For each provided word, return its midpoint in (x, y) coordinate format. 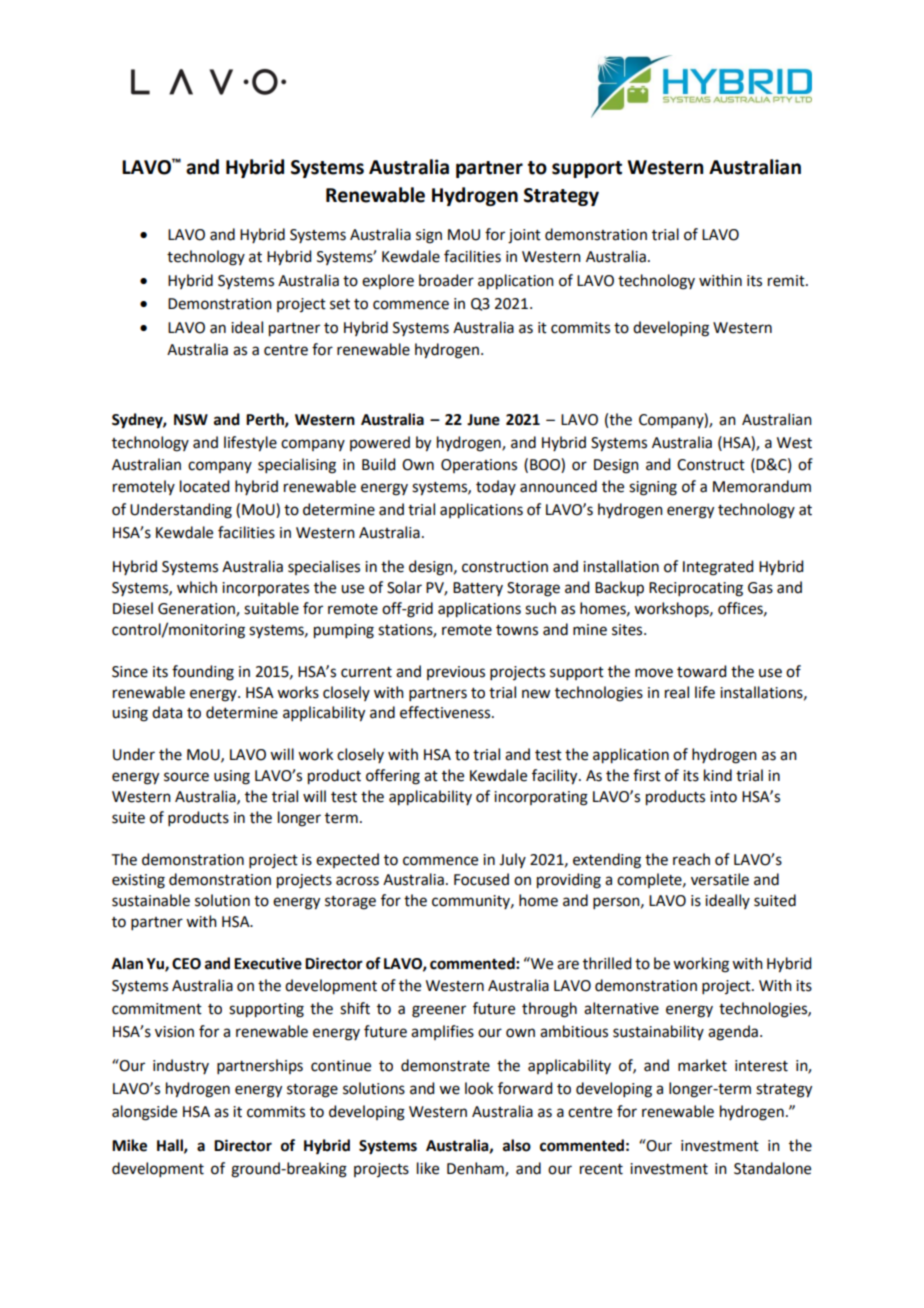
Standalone (772, 1168)
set (340, 304)
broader (446, 280)
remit (787, 281)
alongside (144, 1113)
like (428, 1168)
